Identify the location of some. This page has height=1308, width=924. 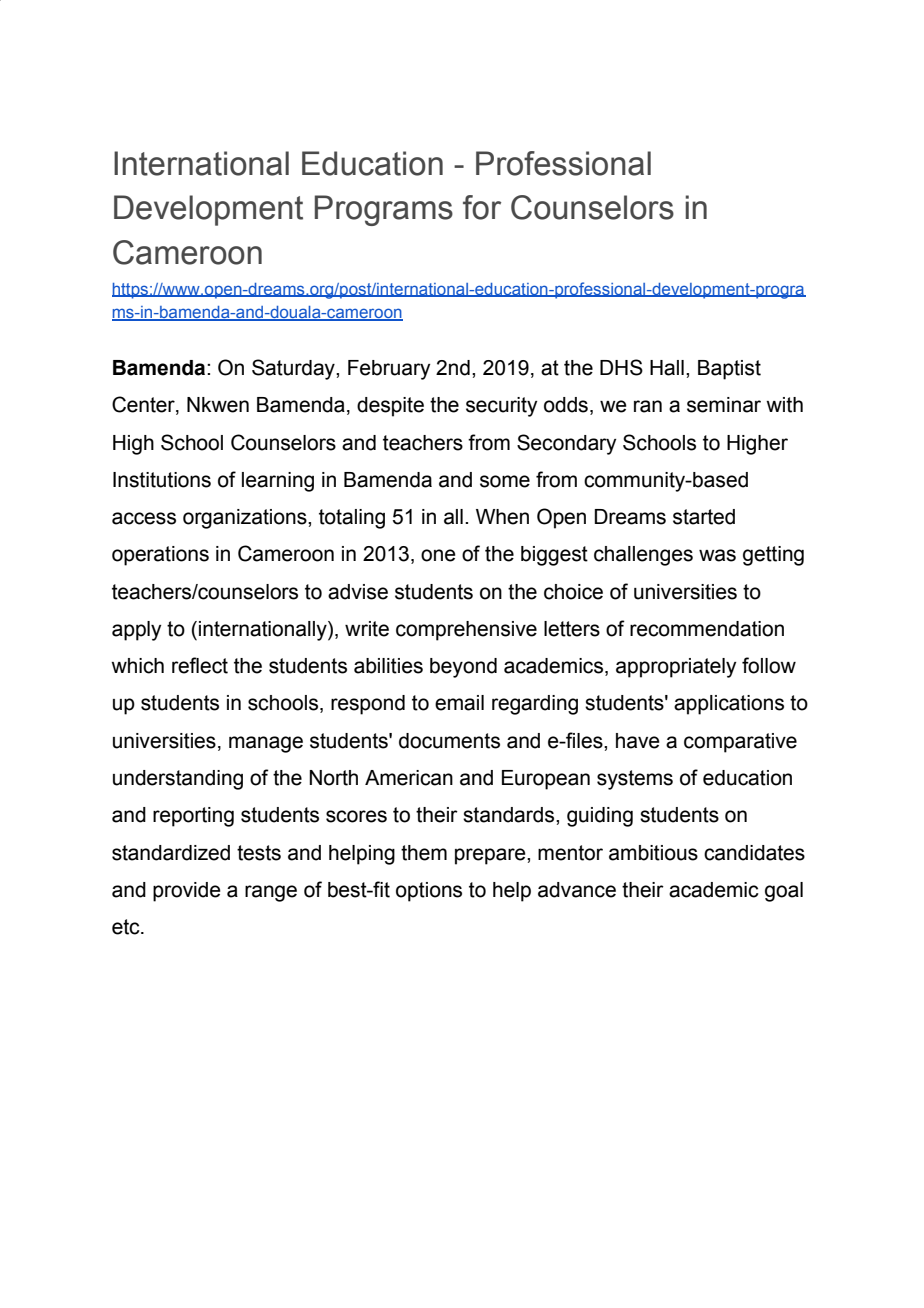
(505, 481).
